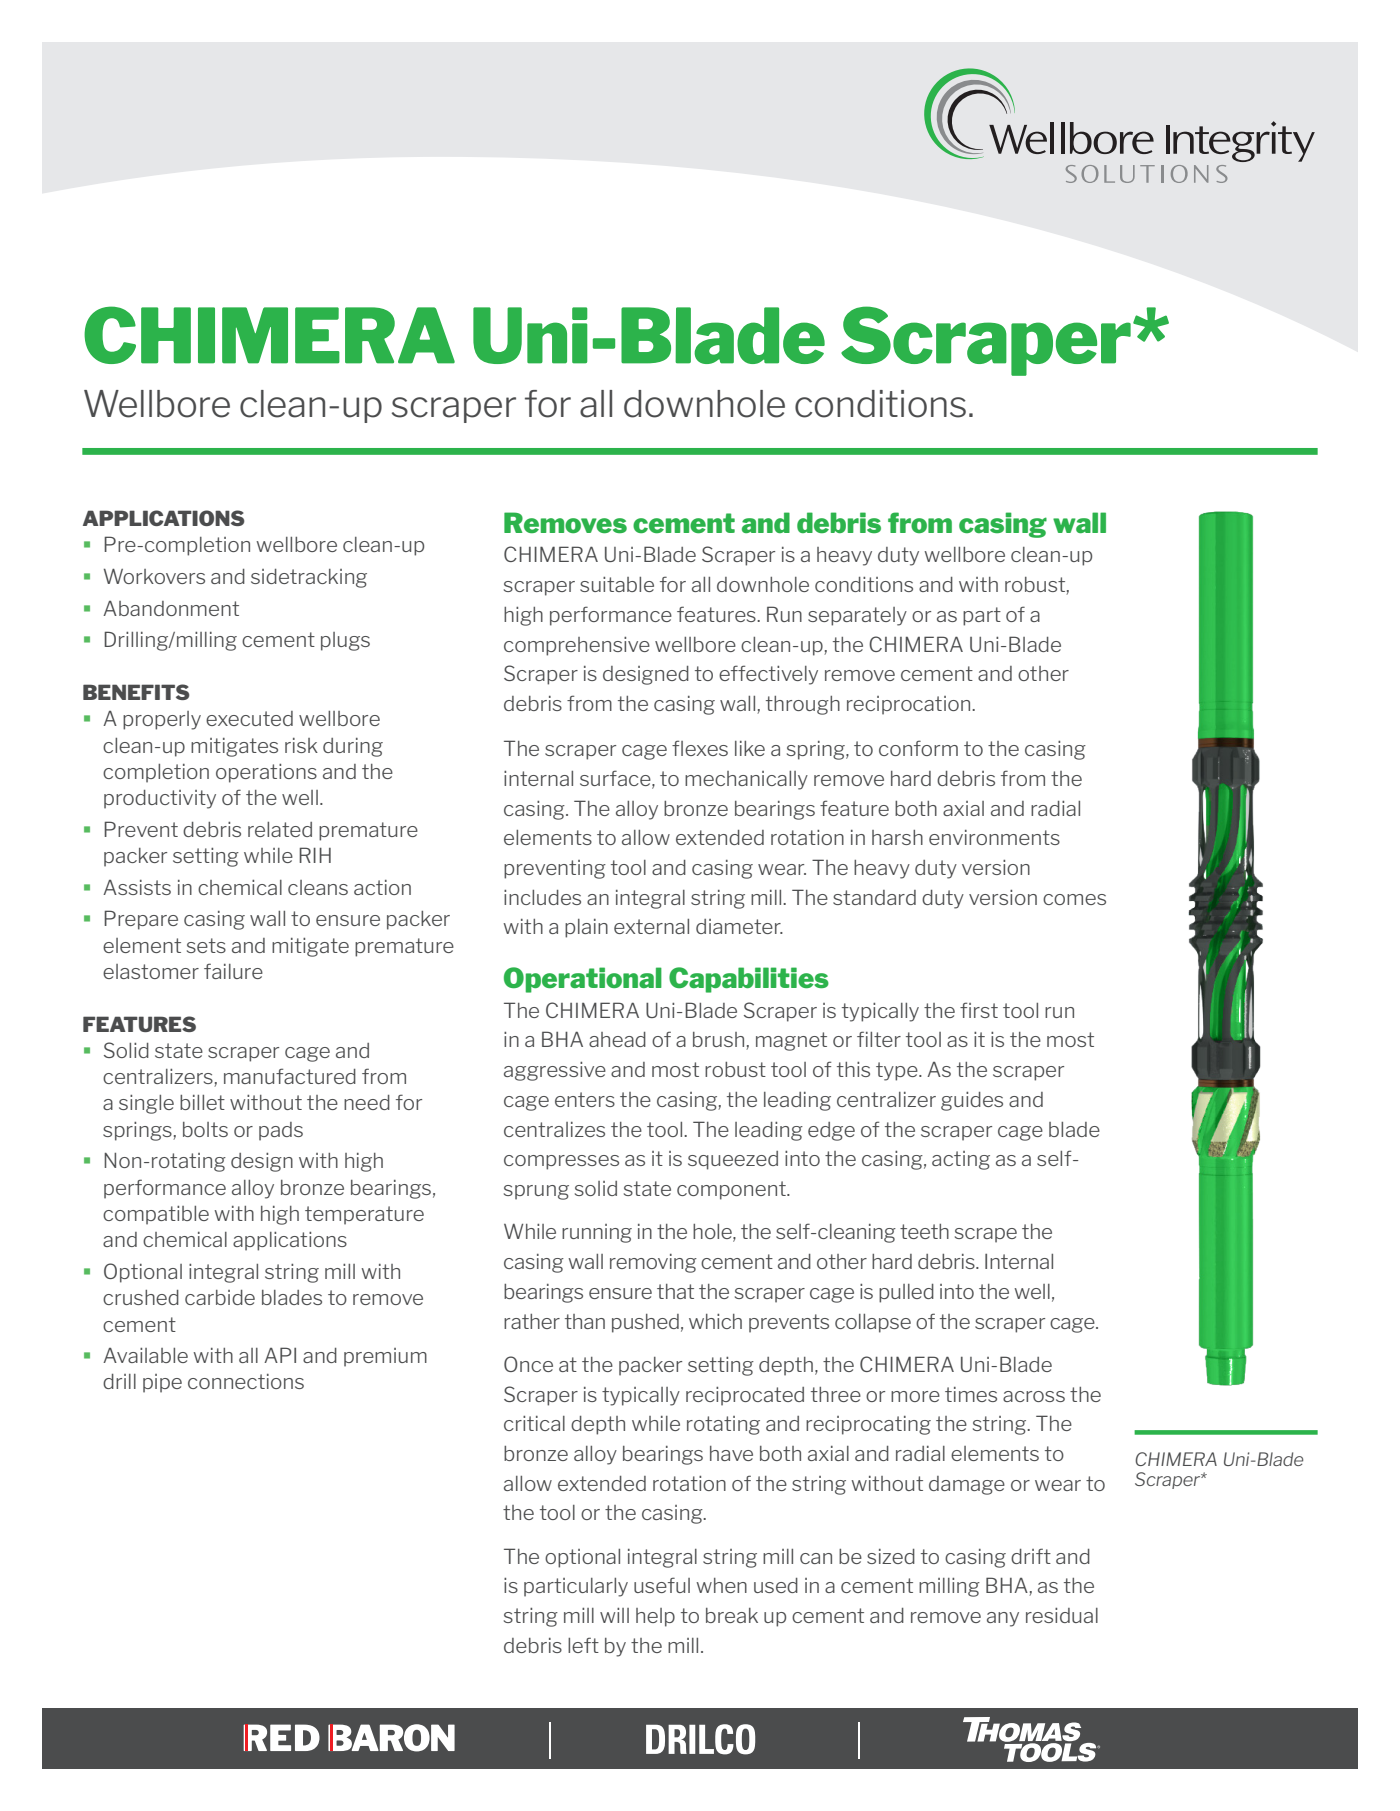  I want to click on left, so click(583, 1645).
